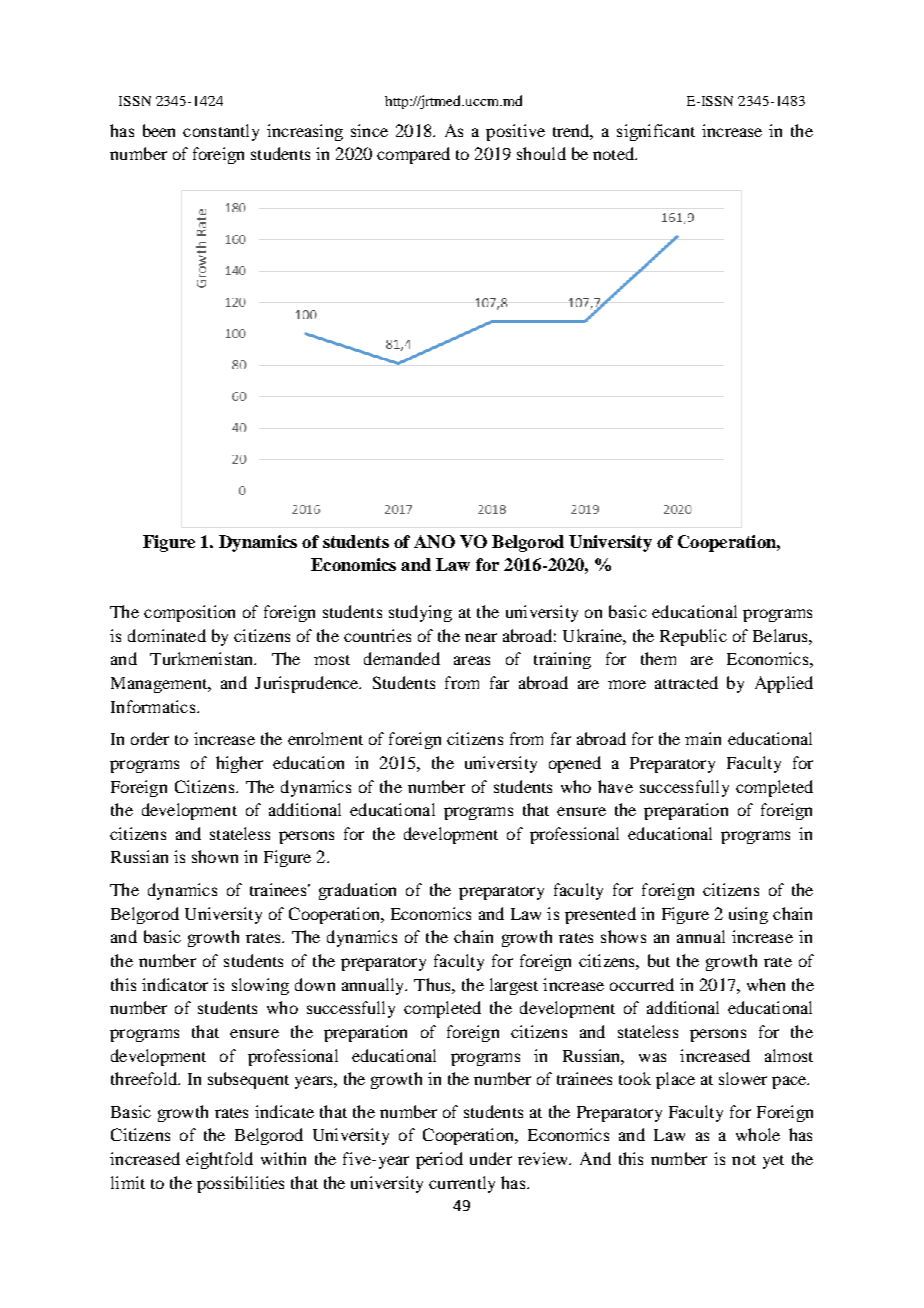 This screenshot has height=1308, width=924. What do you see at coordinates (413, 155) in the screenshot?
I see `compared` at bounding box center [413, 155].
